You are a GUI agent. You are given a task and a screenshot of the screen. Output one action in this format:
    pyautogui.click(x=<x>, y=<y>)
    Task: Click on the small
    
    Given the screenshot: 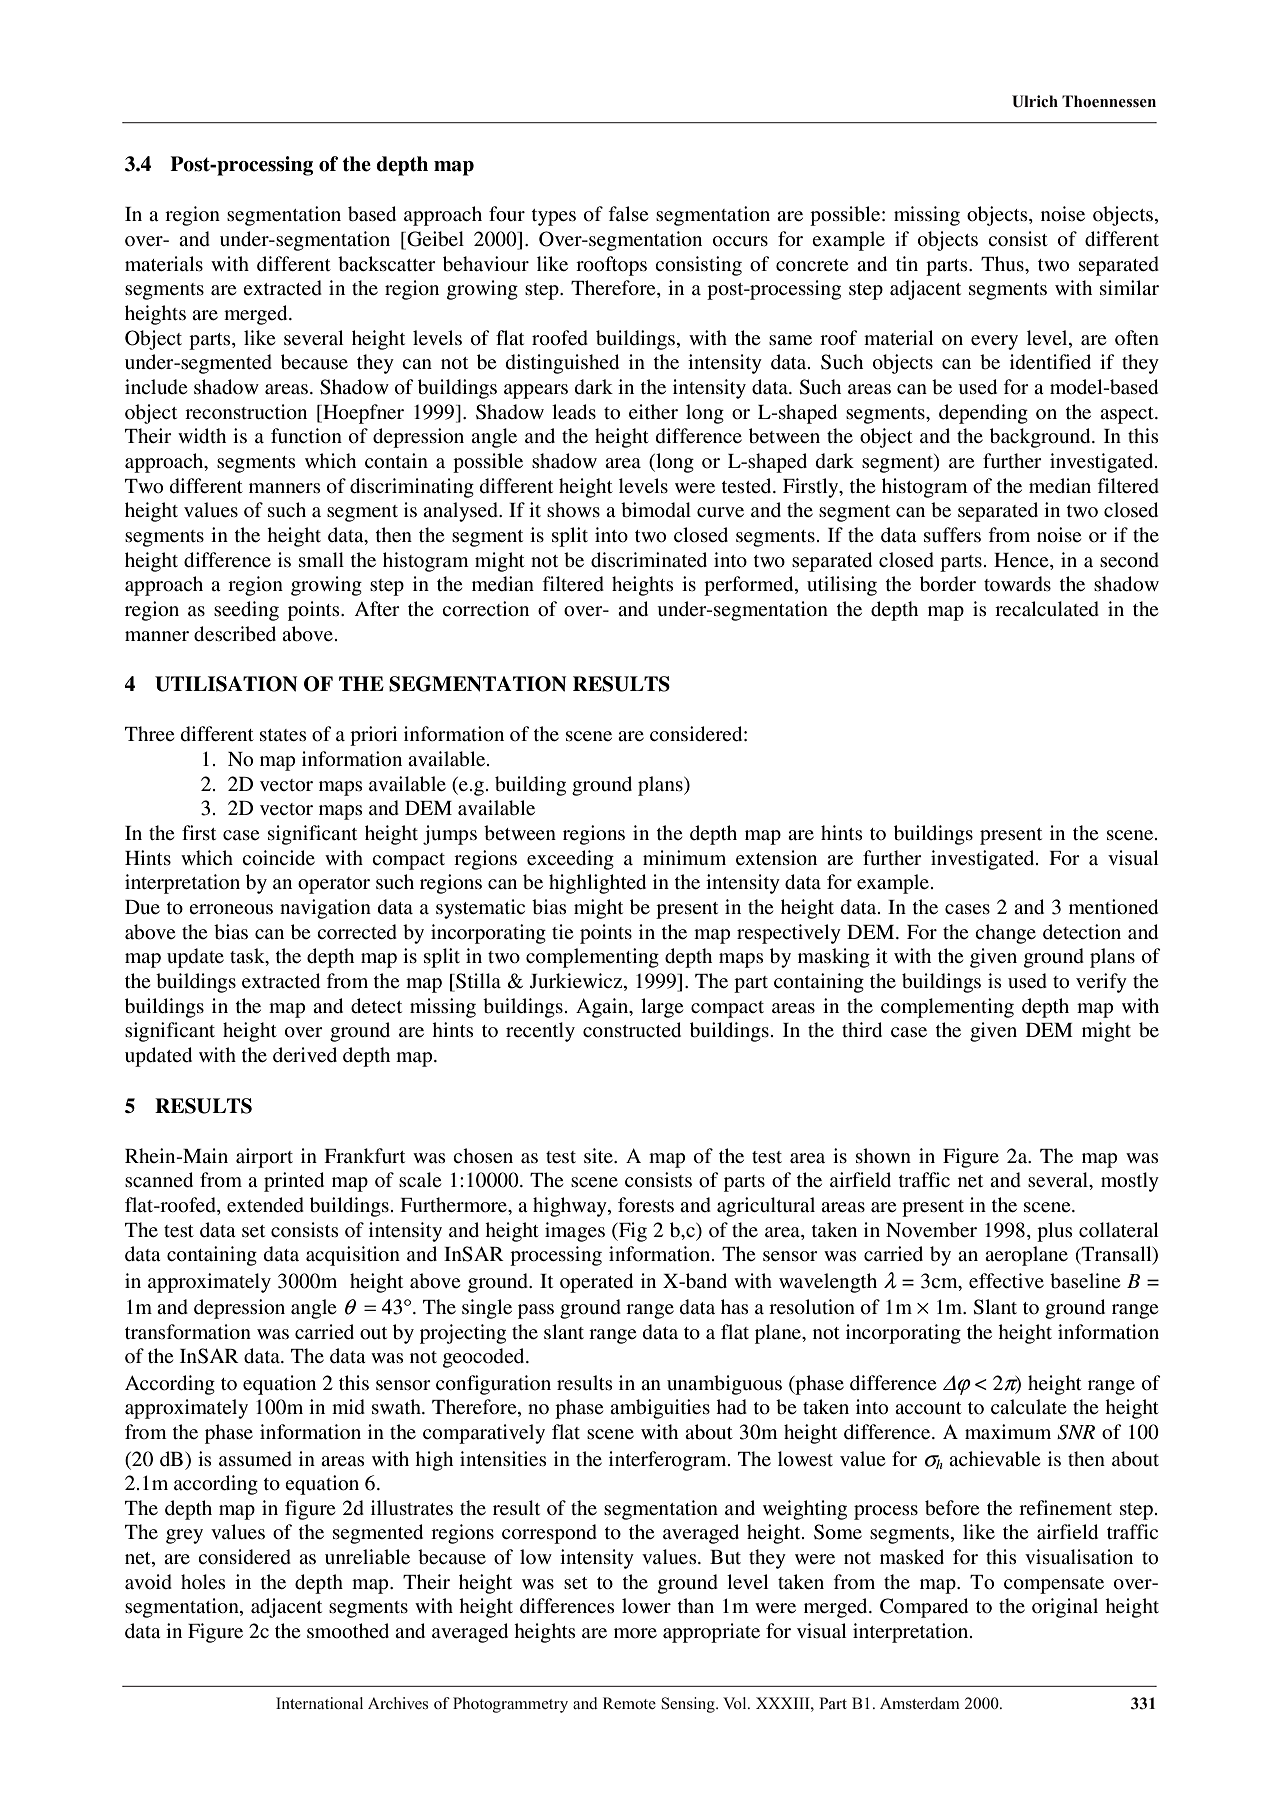 What is the action you would take?
    pyautogui.click(x=321, y=559)
